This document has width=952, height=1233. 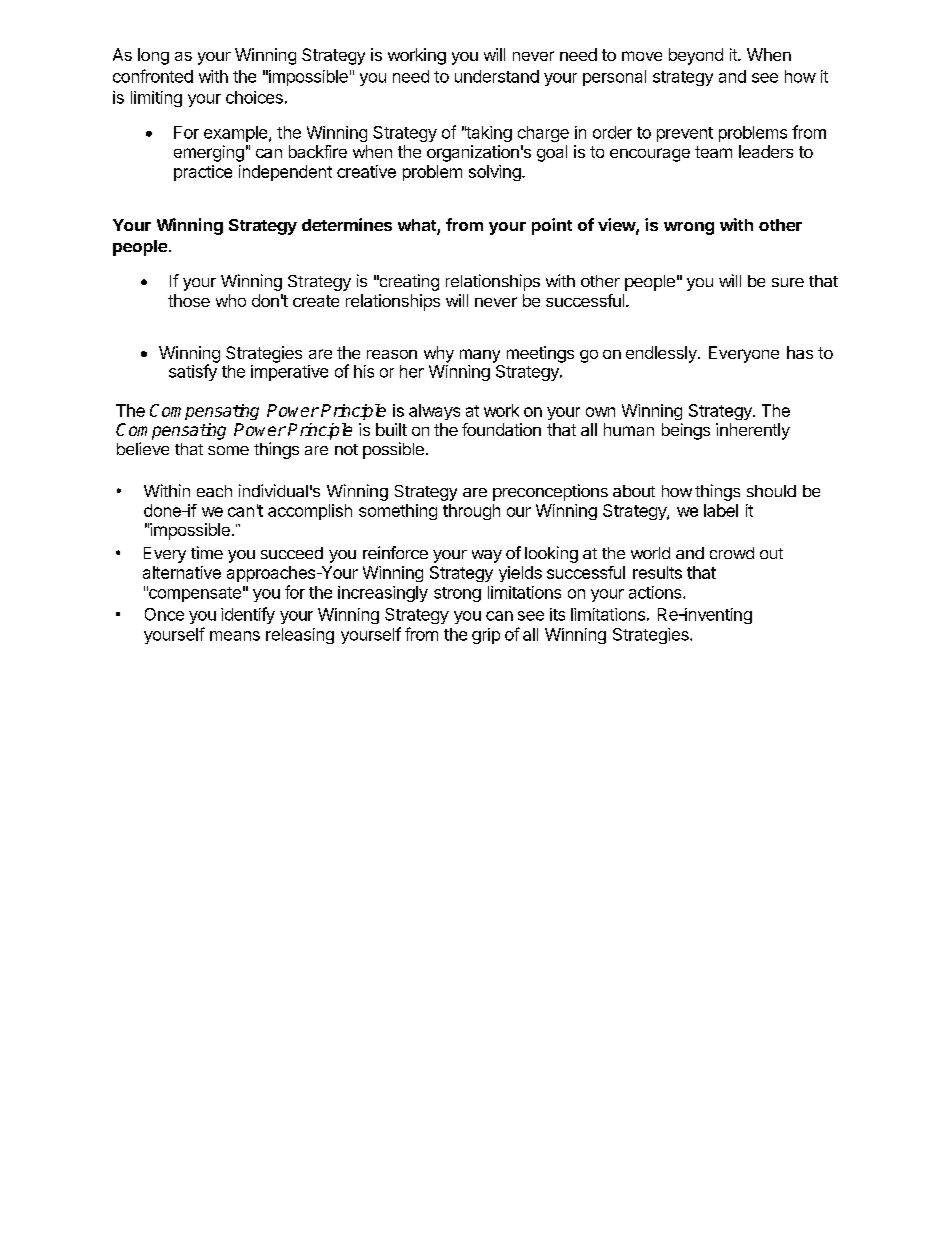 I want to click on many, so click(x=480, y=356).
